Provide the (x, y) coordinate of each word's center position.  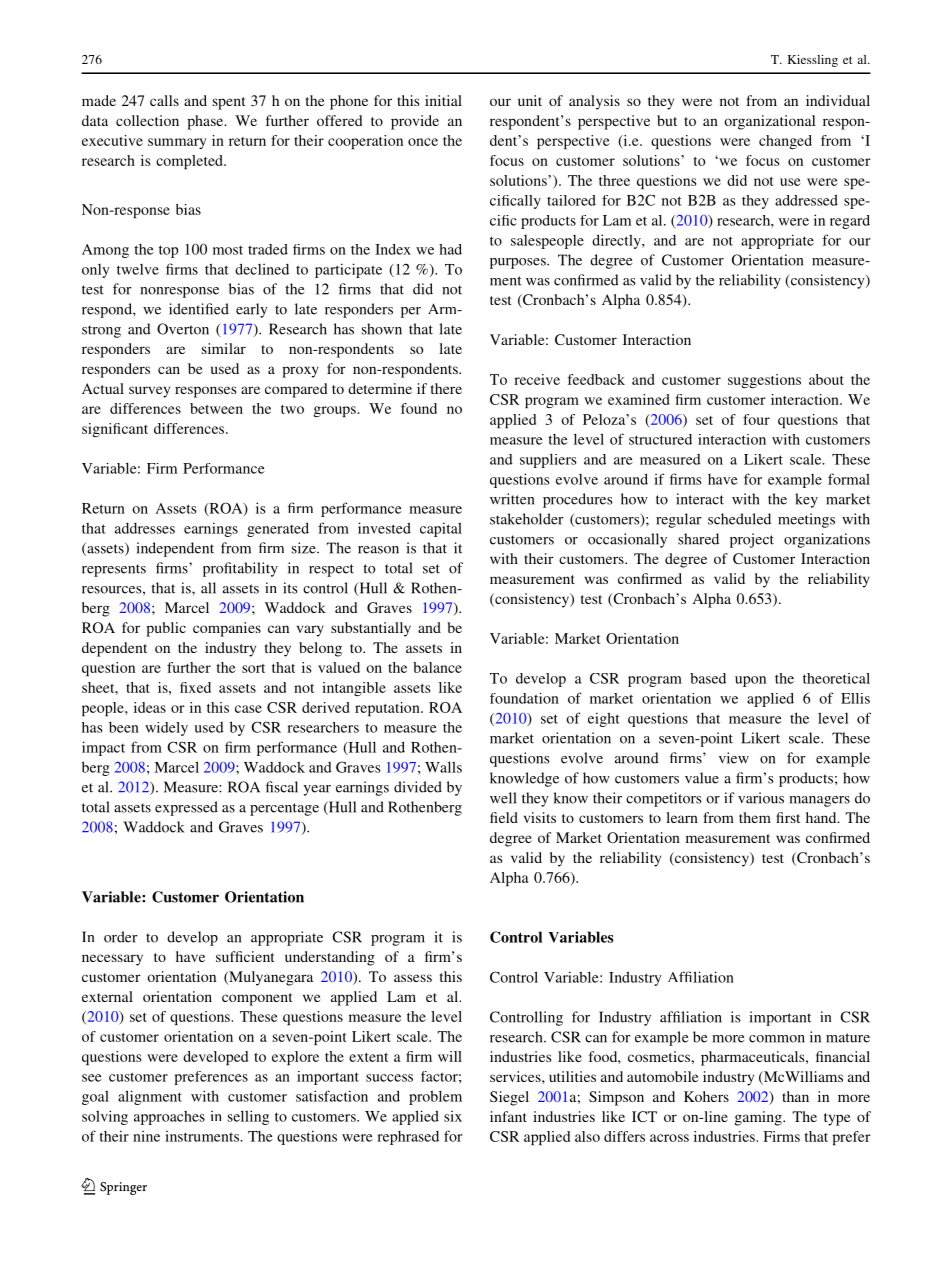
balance (437, 667)
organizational (769, 122)
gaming (759, 1118)
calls (164, 100)
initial (443, 100)
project (752, 540)
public (166, 629)
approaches (169, 1118)
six (453, 1116)
